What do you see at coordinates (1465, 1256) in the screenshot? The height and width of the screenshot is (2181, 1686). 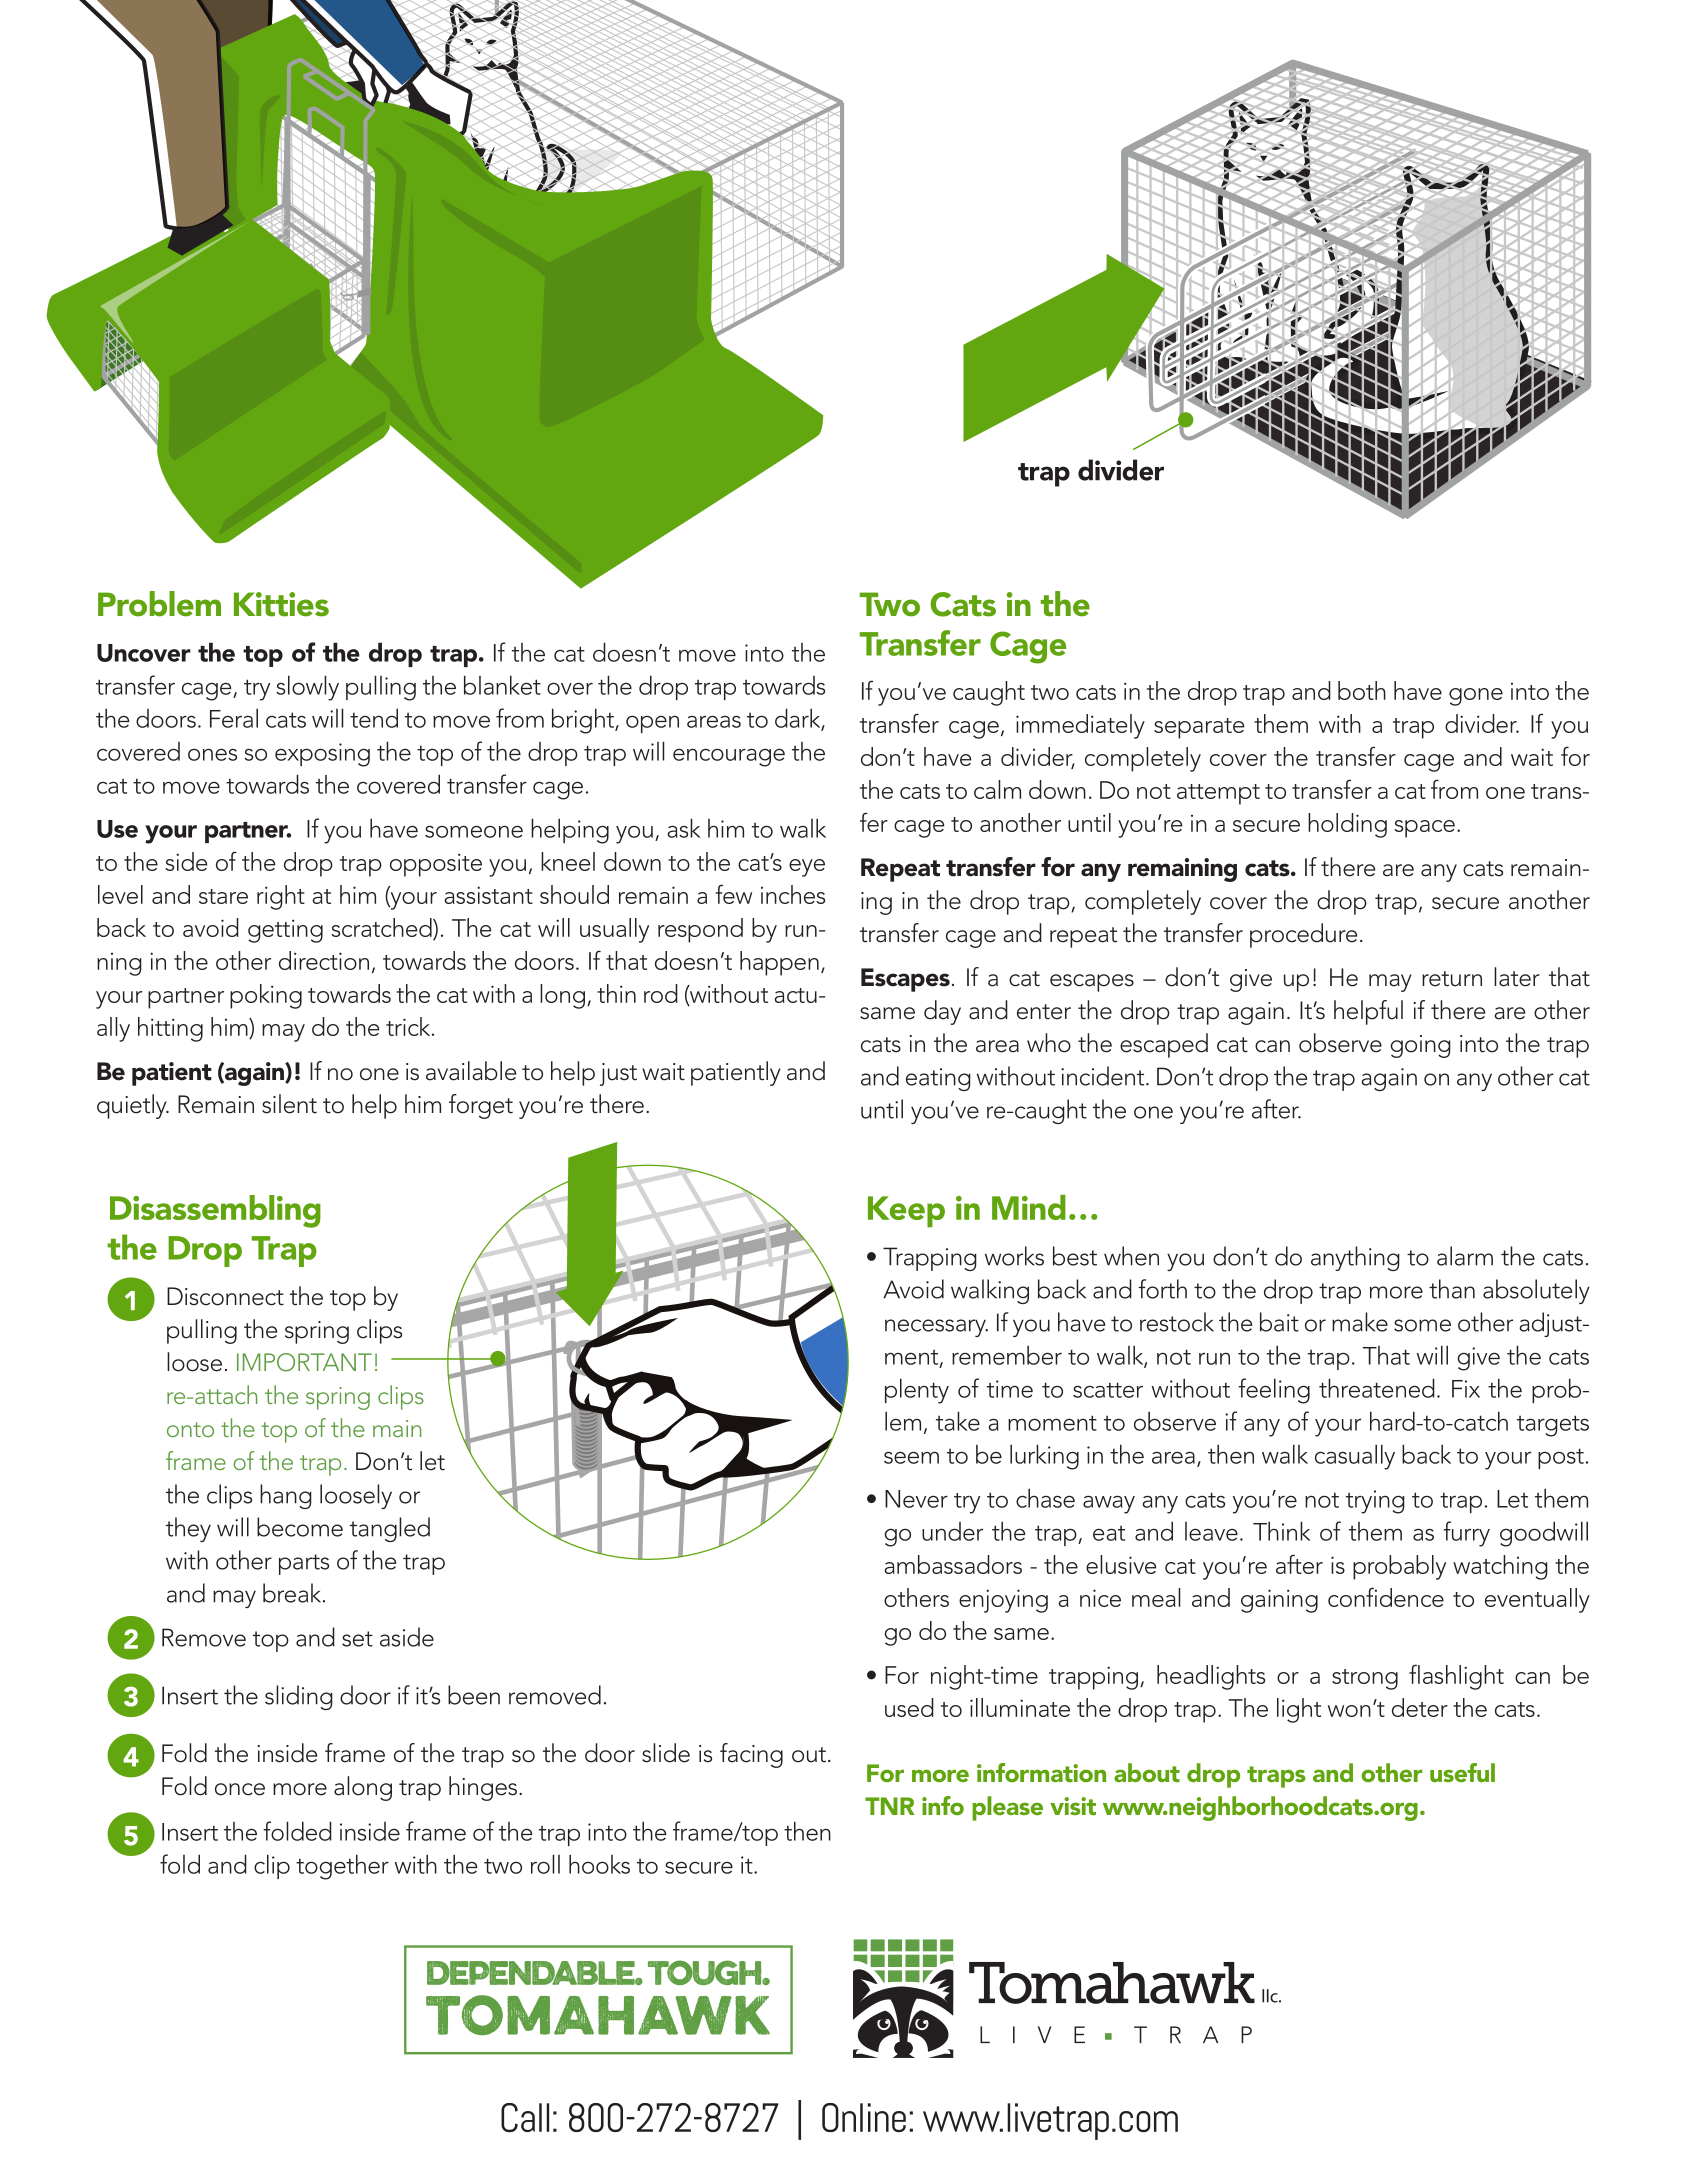 I see `alarm` at bounding box center [1465, 1256].
